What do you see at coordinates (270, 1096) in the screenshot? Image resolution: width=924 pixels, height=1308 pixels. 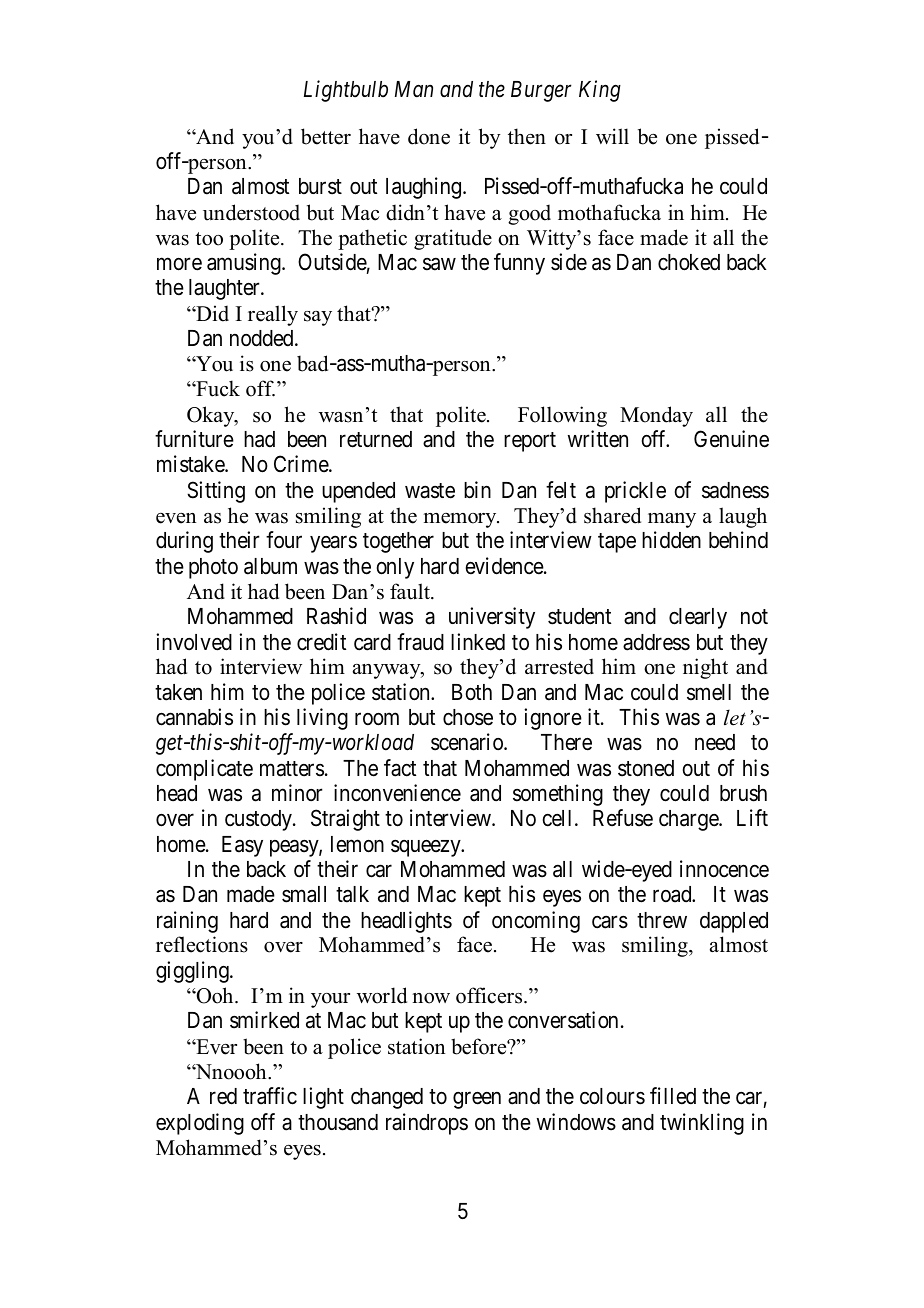 I see `traffic` at bounding box center [270, 1096].
